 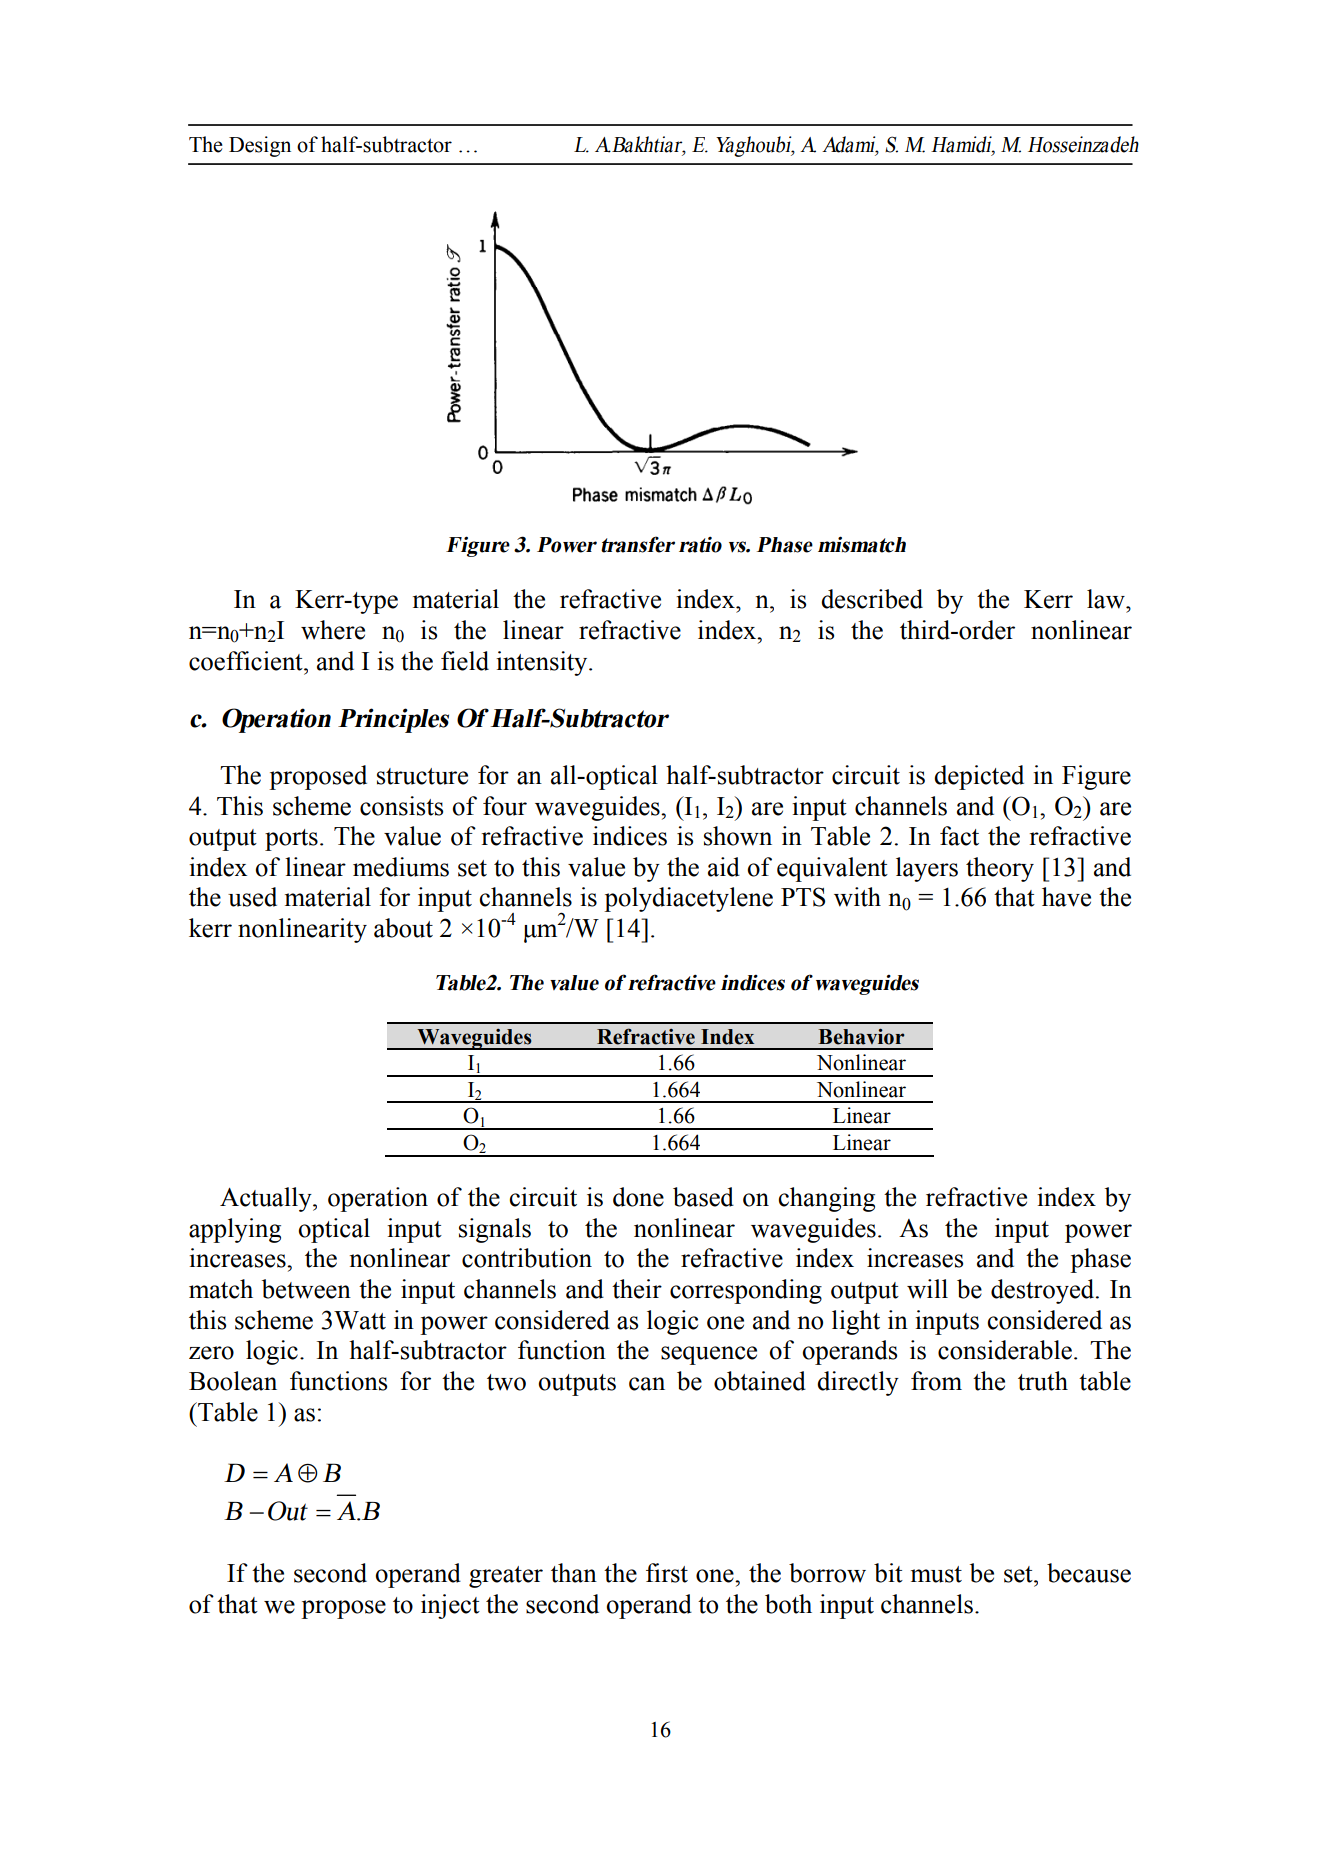 What do you see at coordinates (1044, 1291) in the image?
I see `destroyed` at bounding box center [1044, 1291].
